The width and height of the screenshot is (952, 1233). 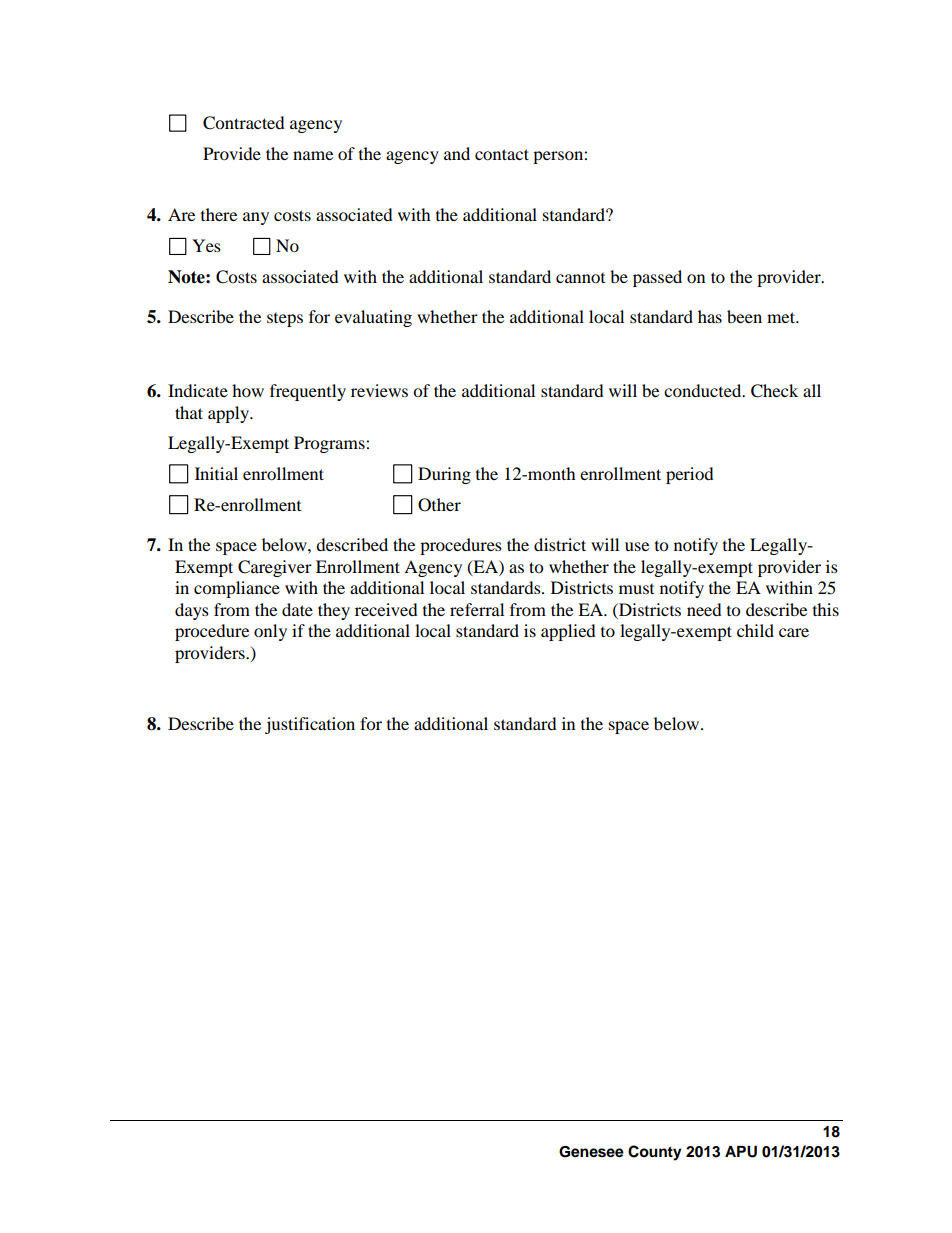 I want to click on passed, so click(x=657, y=278).
